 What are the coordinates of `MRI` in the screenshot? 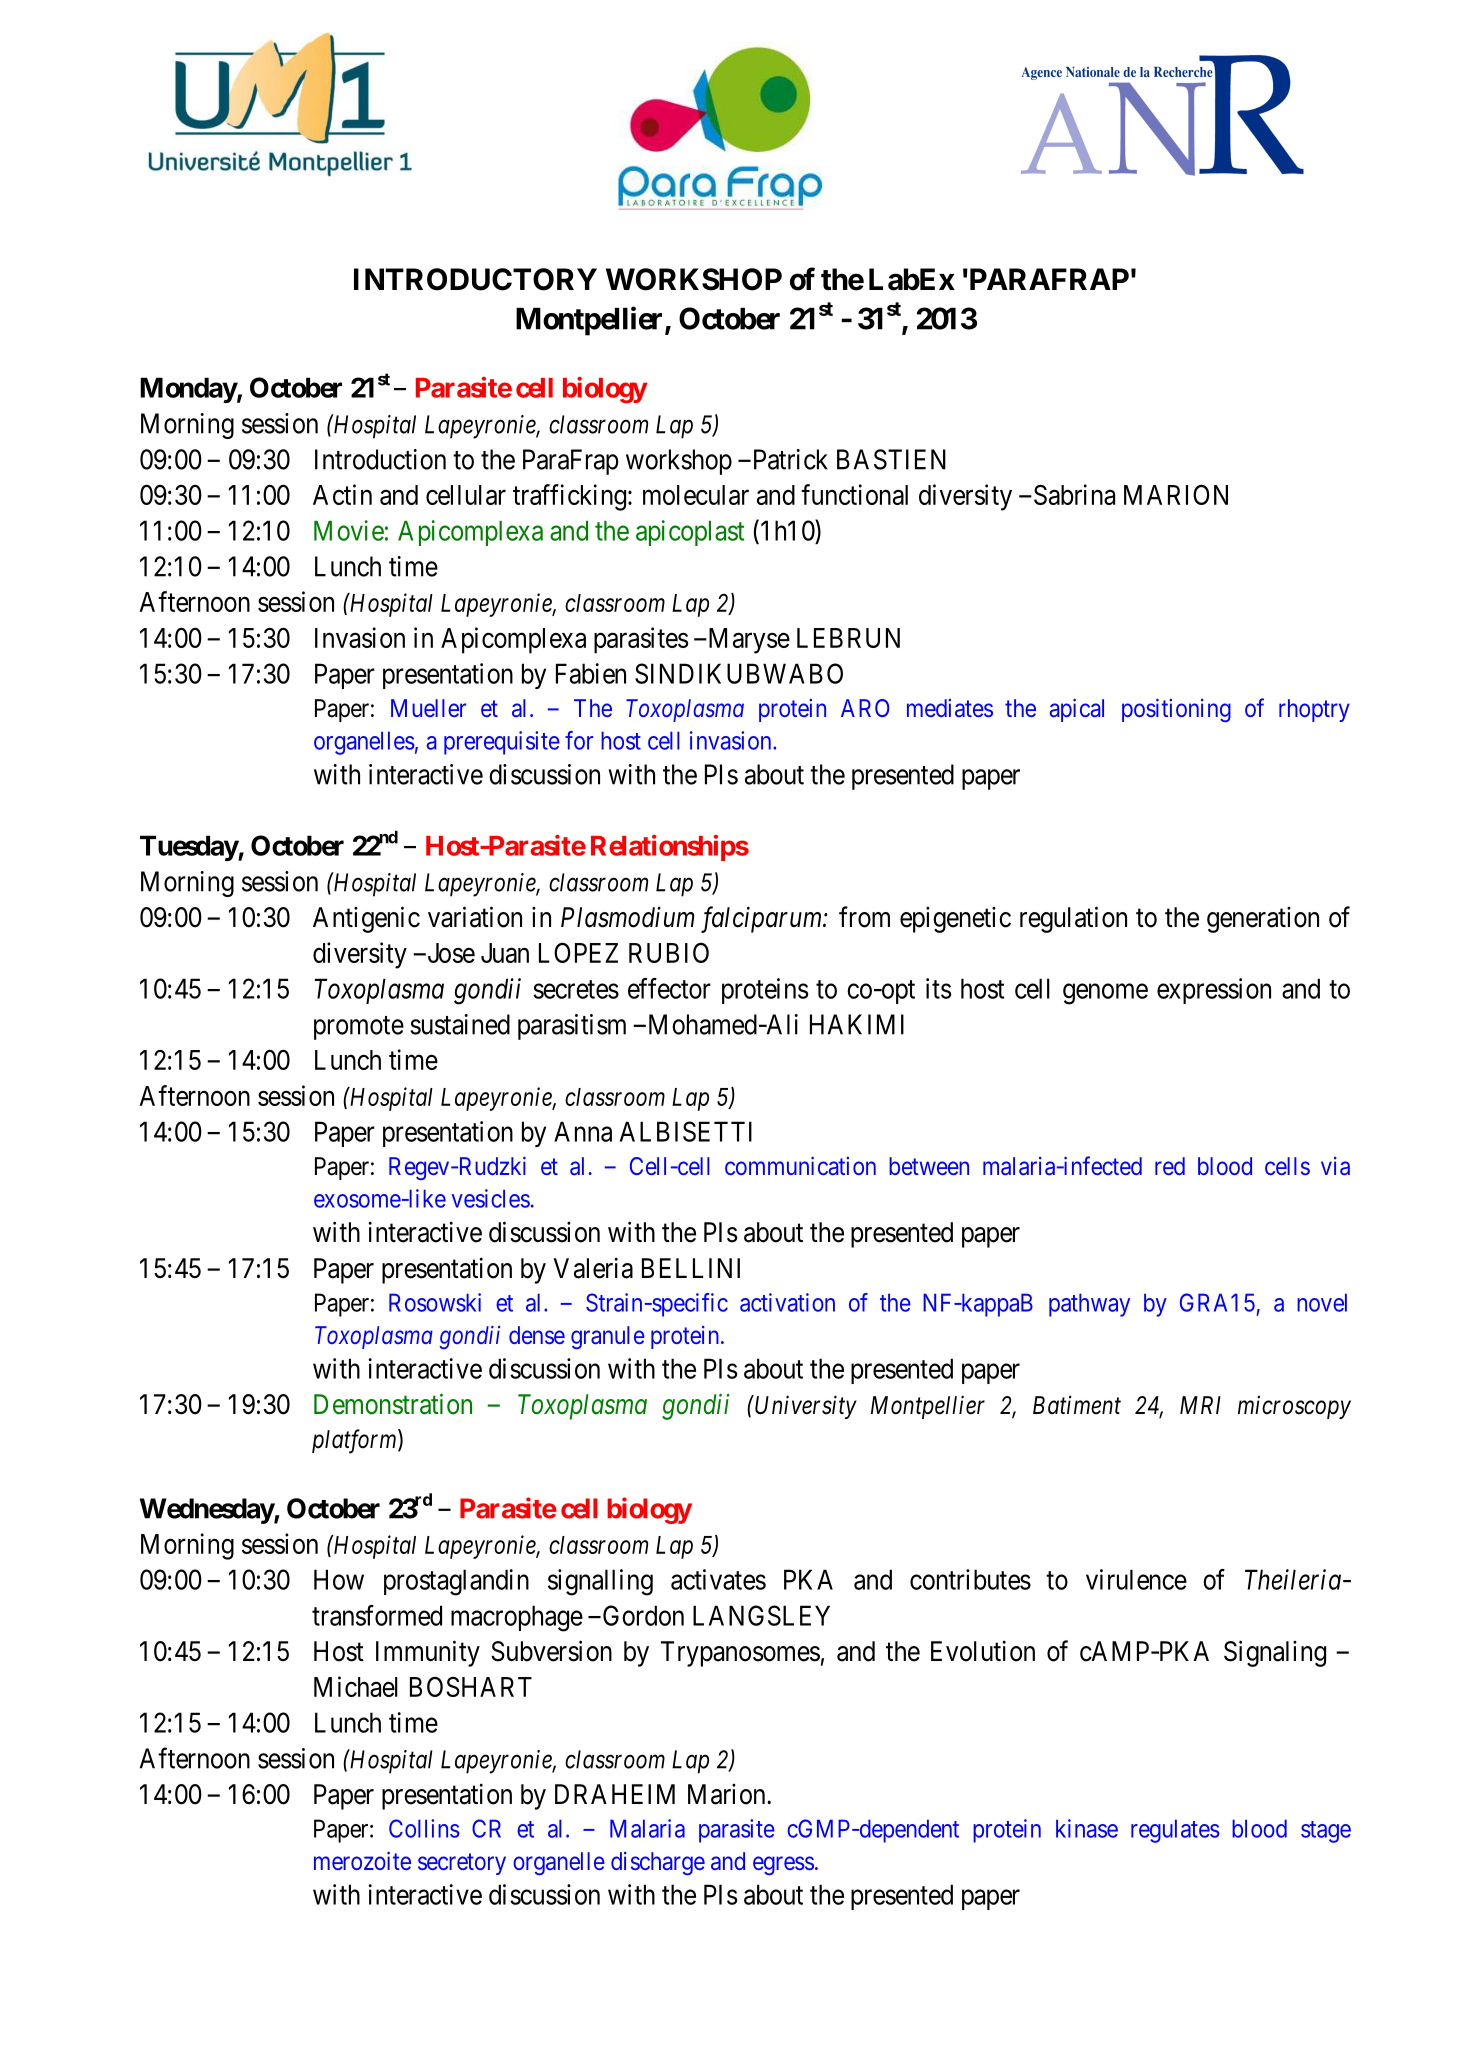 It's located at (1200, 1405).
